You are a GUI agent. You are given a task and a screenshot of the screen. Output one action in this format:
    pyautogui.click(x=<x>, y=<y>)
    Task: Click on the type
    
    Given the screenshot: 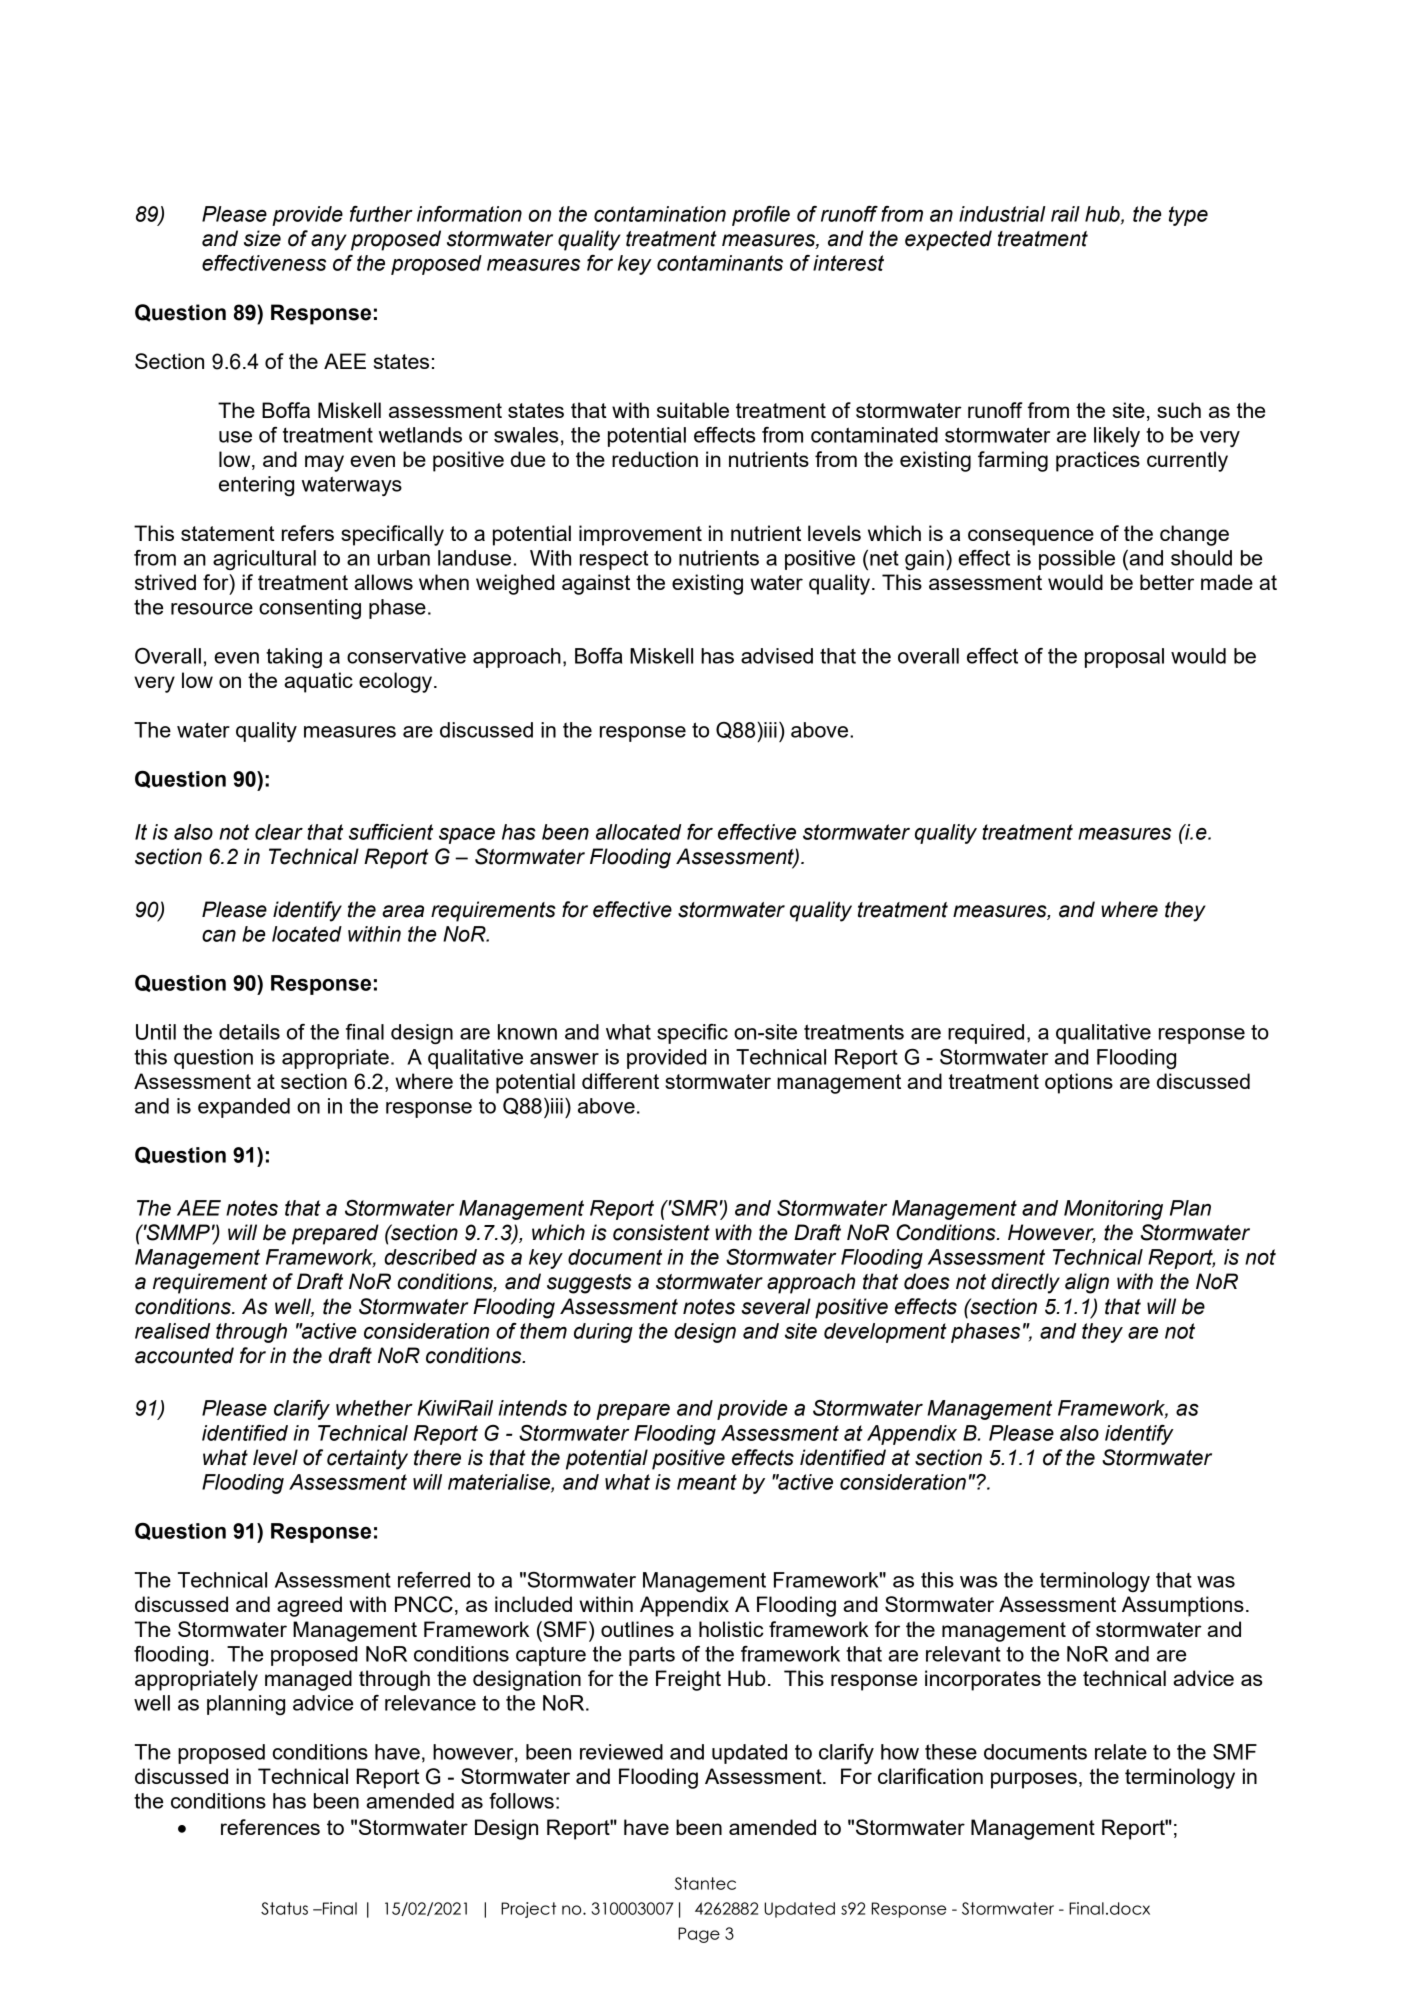 What is the action you would take?
    pyautogui.click(x=1188, y=216)
